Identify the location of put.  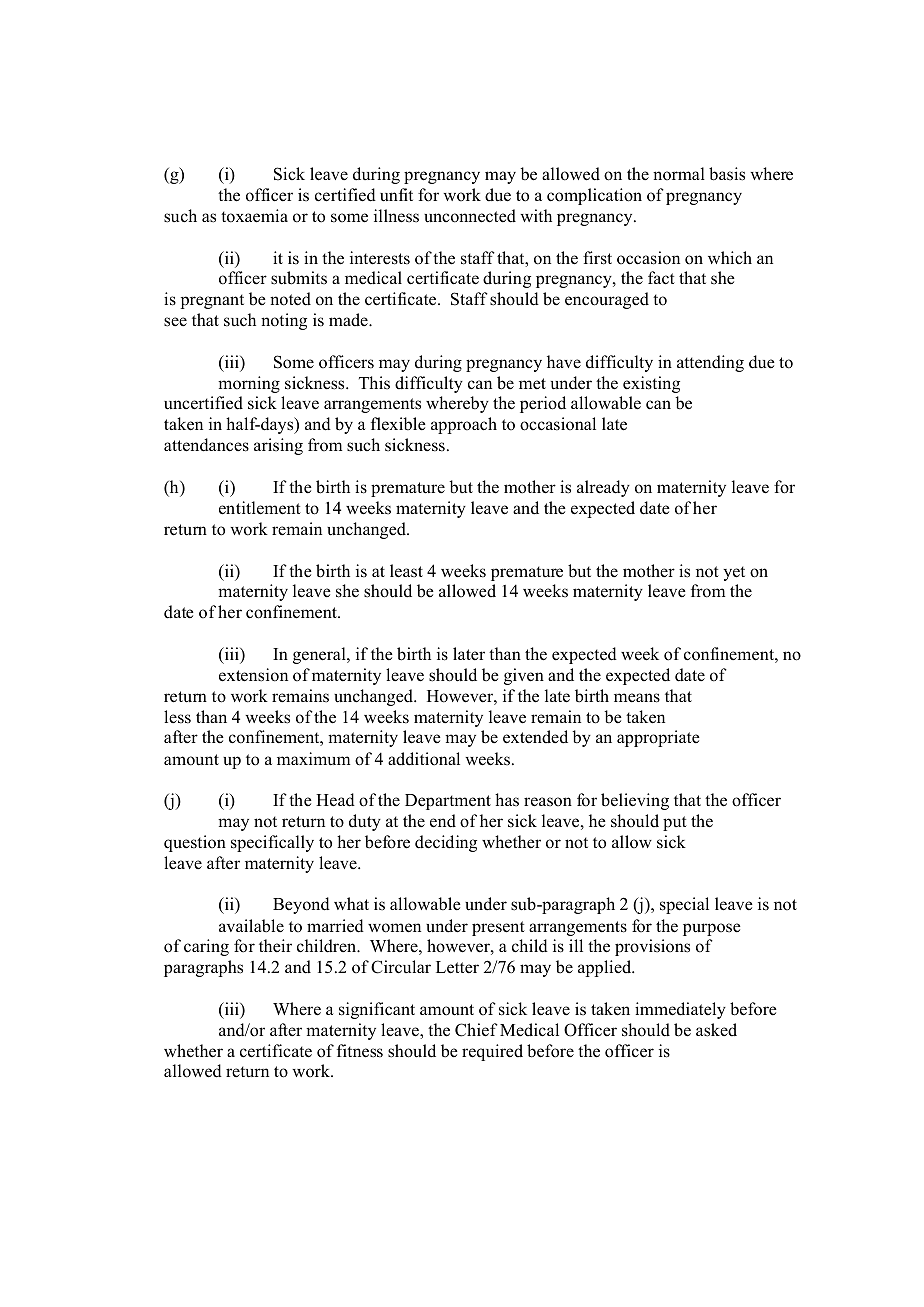
(675, 823).
